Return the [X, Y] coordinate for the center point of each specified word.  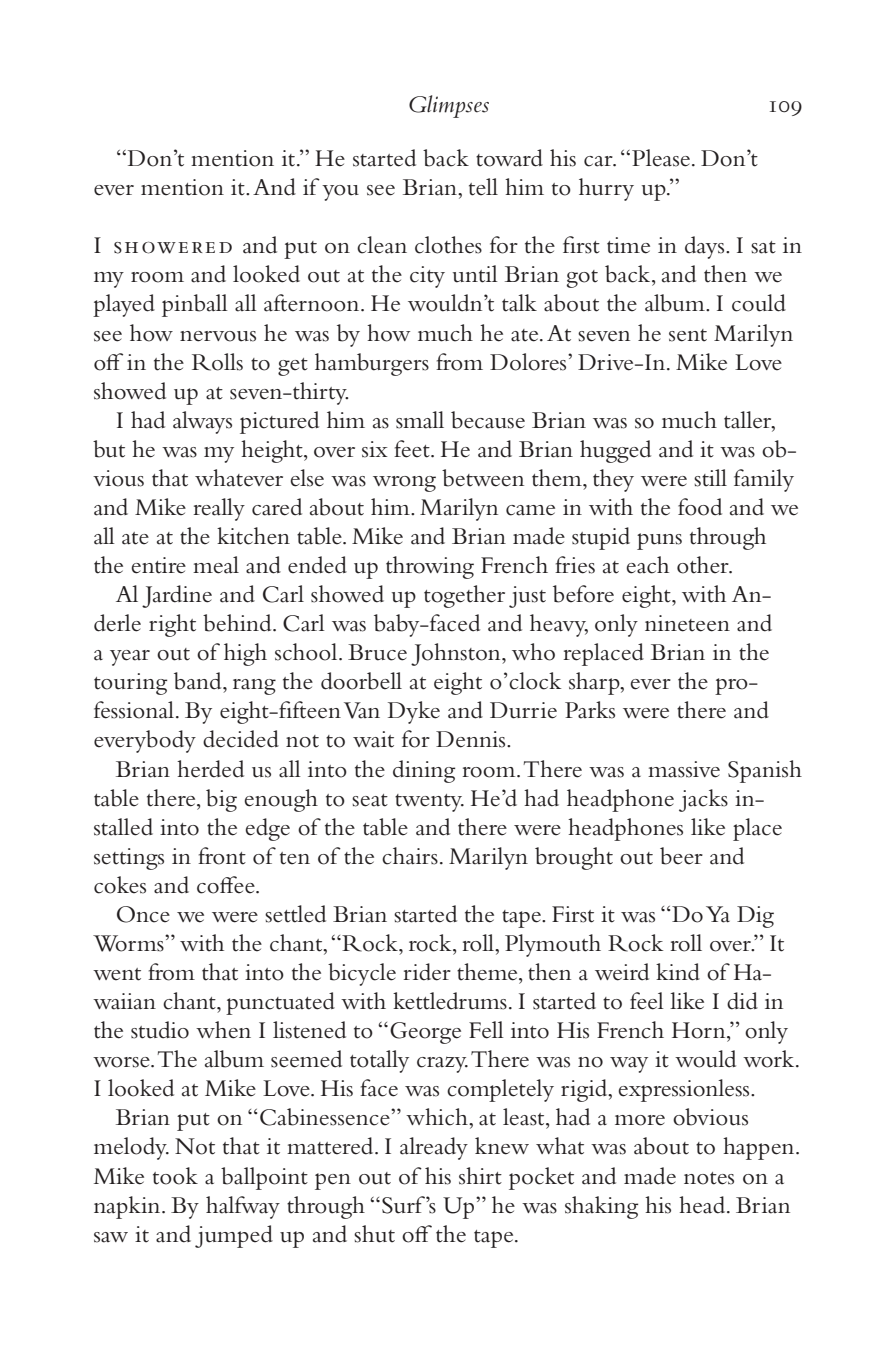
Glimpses [449, 106]
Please [662, 158]
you [340, 193]
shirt [480, 1176]
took [175, 1176]
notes [709, 1178]
